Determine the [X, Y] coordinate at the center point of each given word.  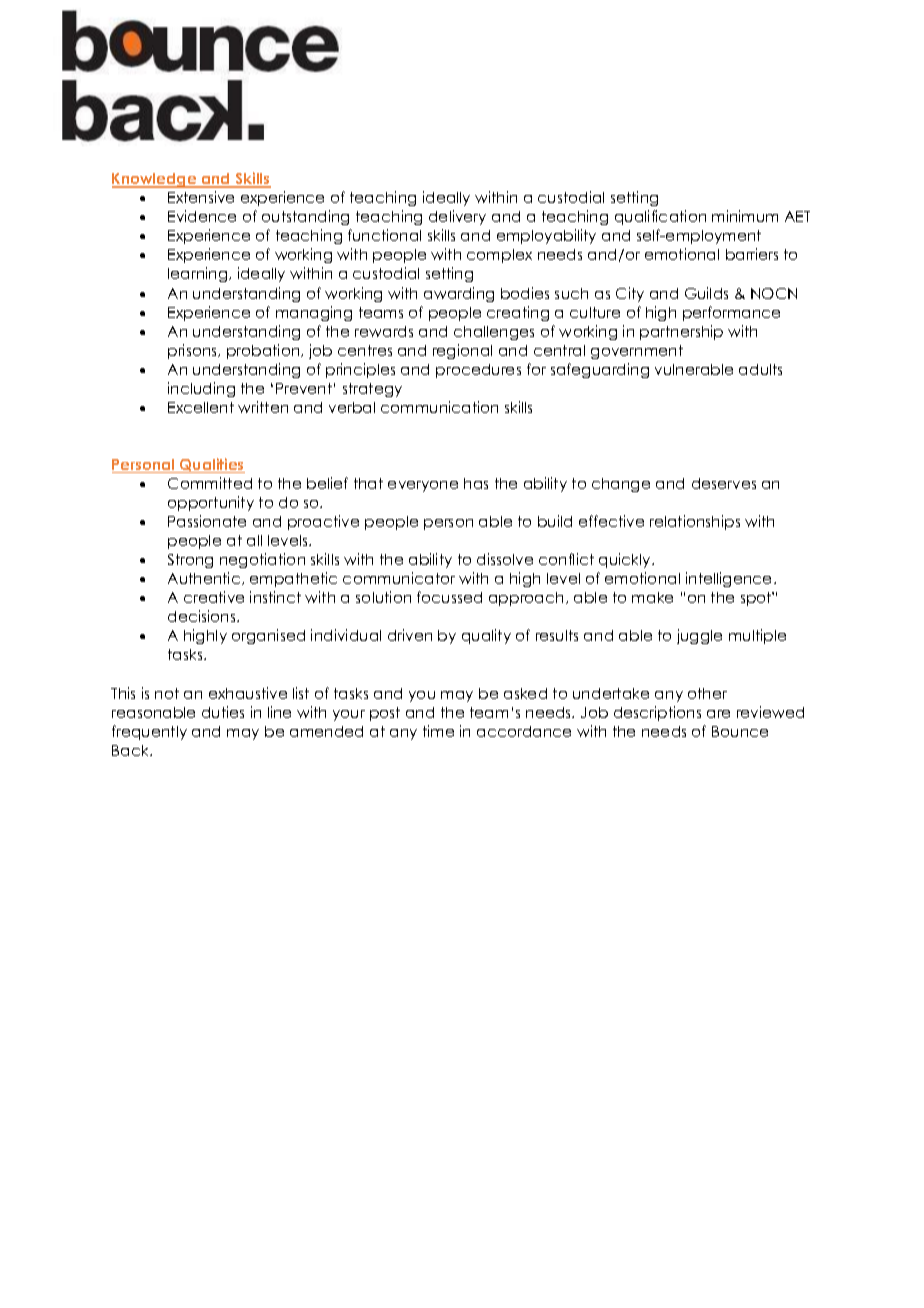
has [476, 483]
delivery [457, 217]
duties [223, 712]
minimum [745, 216]
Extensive [201, 197]
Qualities [211, 465]
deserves [724, 483]
